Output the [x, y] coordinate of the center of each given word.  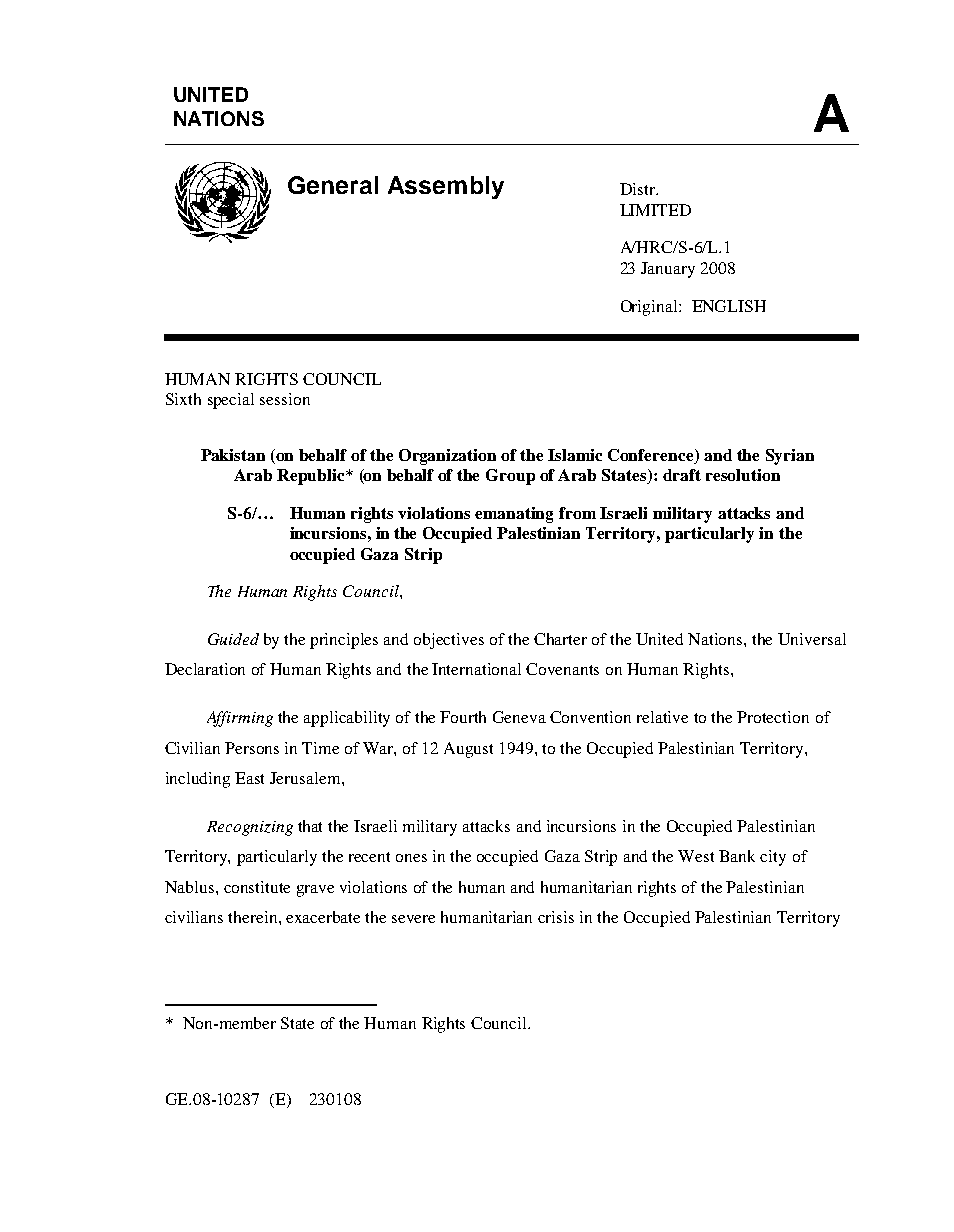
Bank [737, 856]
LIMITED [655, 210]
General [333, 185]
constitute [257, 887]
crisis [556, 917]
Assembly [446, 187]
